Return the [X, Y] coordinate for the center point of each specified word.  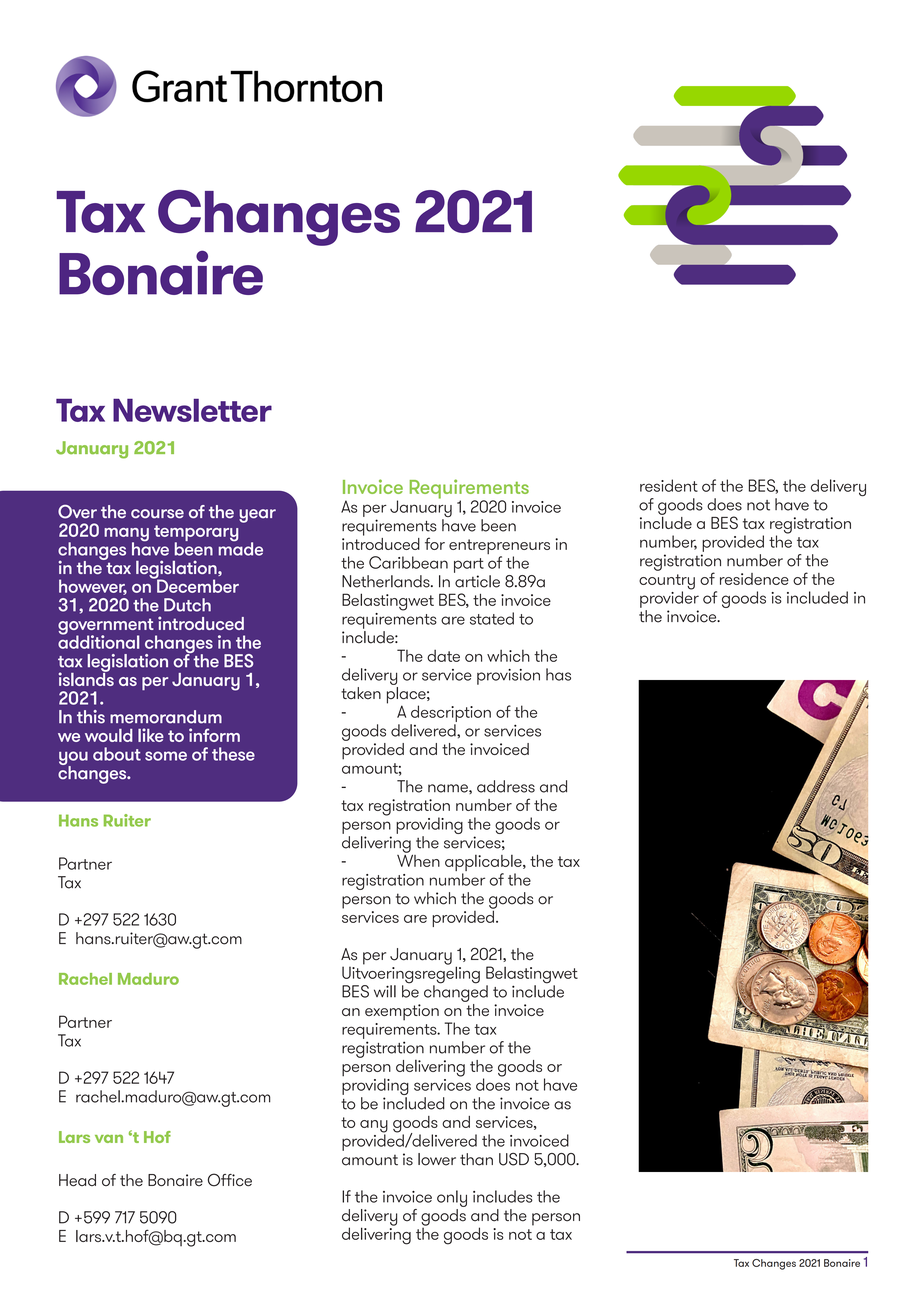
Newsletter [192, 410]
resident [669, 485]
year [257, 516]
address [506, 786]
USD [514, 1159]
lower [437, 1159]
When [418, 859]
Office [230, 1180]
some [166, 756]
